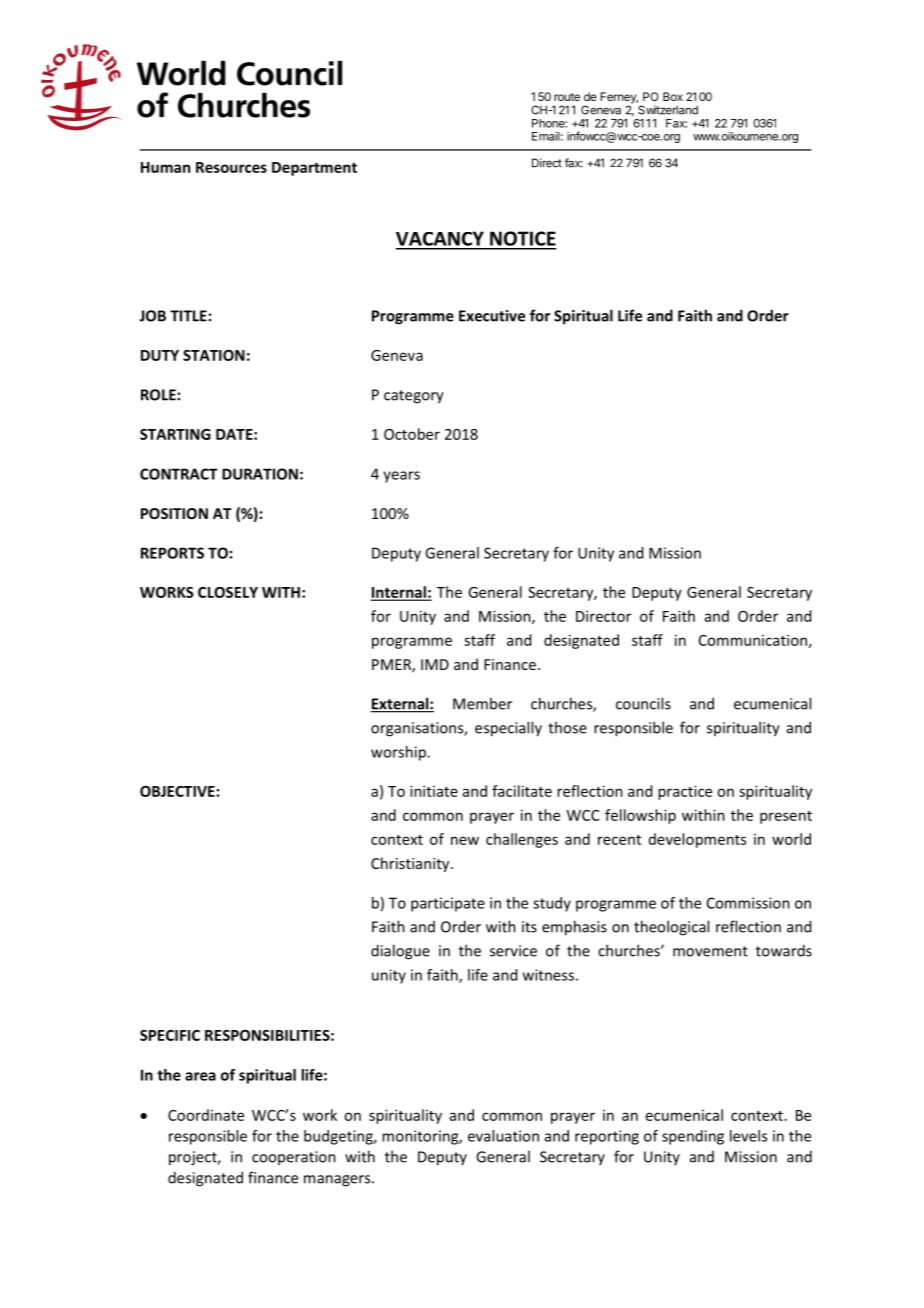 The image size is (924, 1308). I want to click on councils, so click(643, 703).
